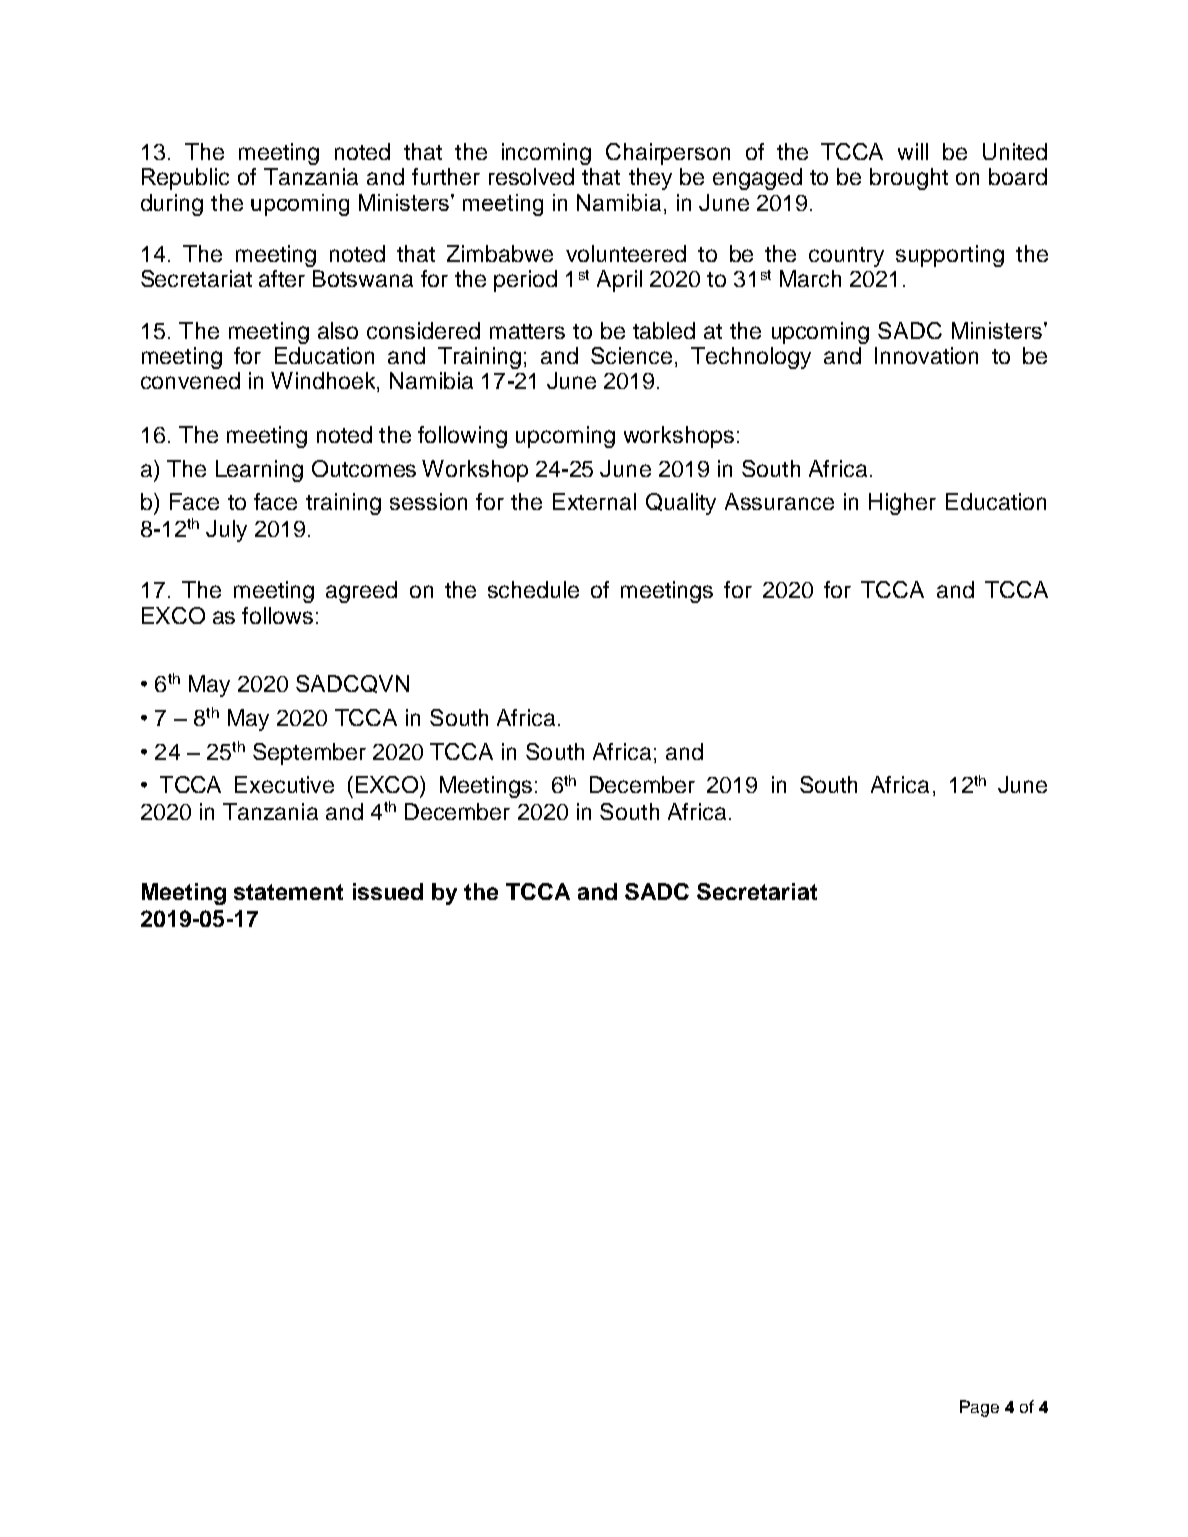 The height and width of the screenshot is (1537, 1188). Describe the element at coordinates (979, 1408) in the screenshot. I see `Page` at that location.
